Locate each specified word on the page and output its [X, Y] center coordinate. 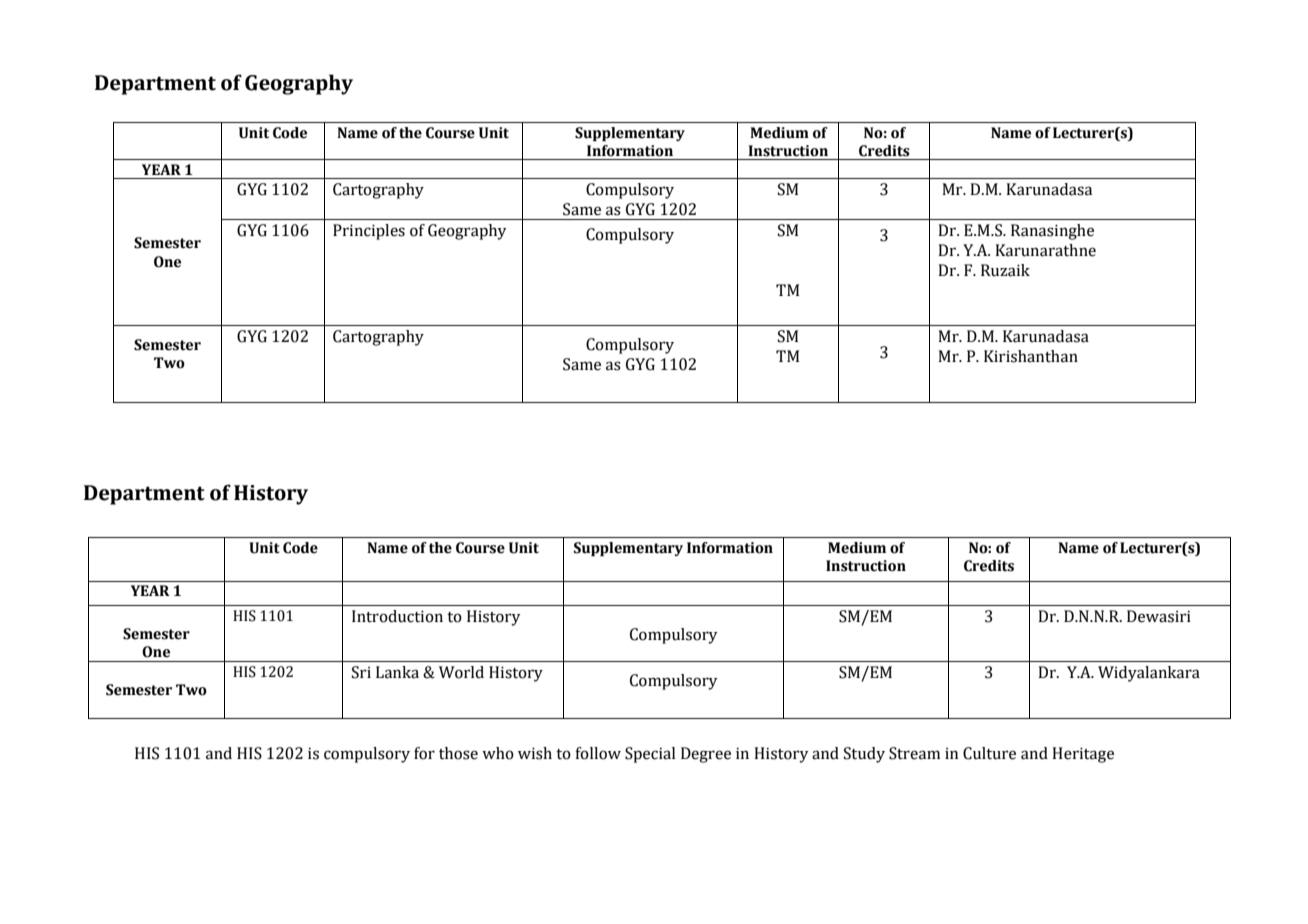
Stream [914, 753]
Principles [369, 232]
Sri [361, 672]
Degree [706, 755]
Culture [989, 753]
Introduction [397, 616]
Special [650, 755]
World [461, 672]
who [498, 753]
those [458, 753]
